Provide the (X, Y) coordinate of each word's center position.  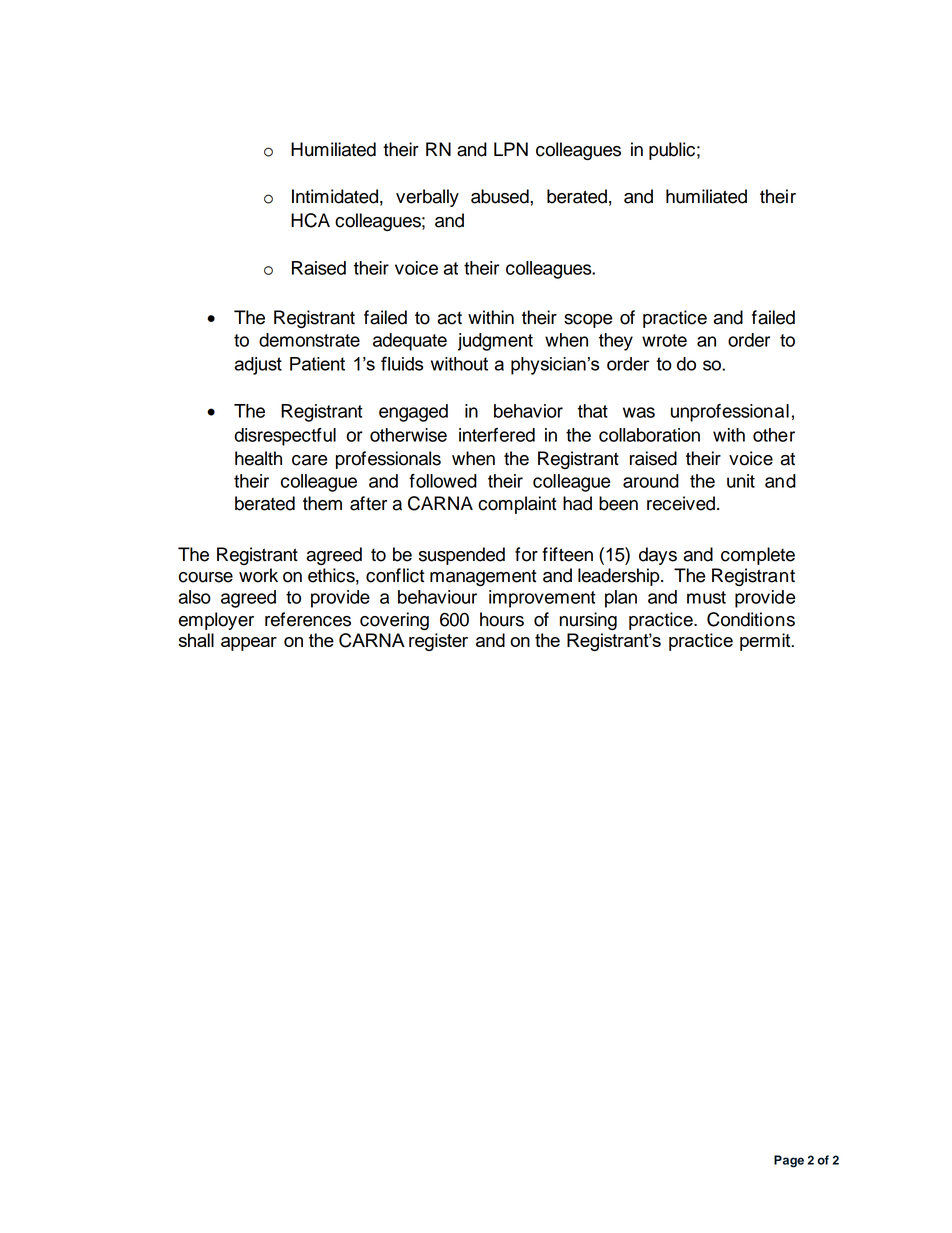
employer (216, 621)
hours (502, 619)
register (438, 642)
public (672, 151)
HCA (310, 220)
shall (196, 640)
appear (249, 644)
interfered (497, 435)
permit (766, 642)
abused (501, 196)
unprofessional (730, 413)
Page (789, 1161)
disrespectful (285, 437)
